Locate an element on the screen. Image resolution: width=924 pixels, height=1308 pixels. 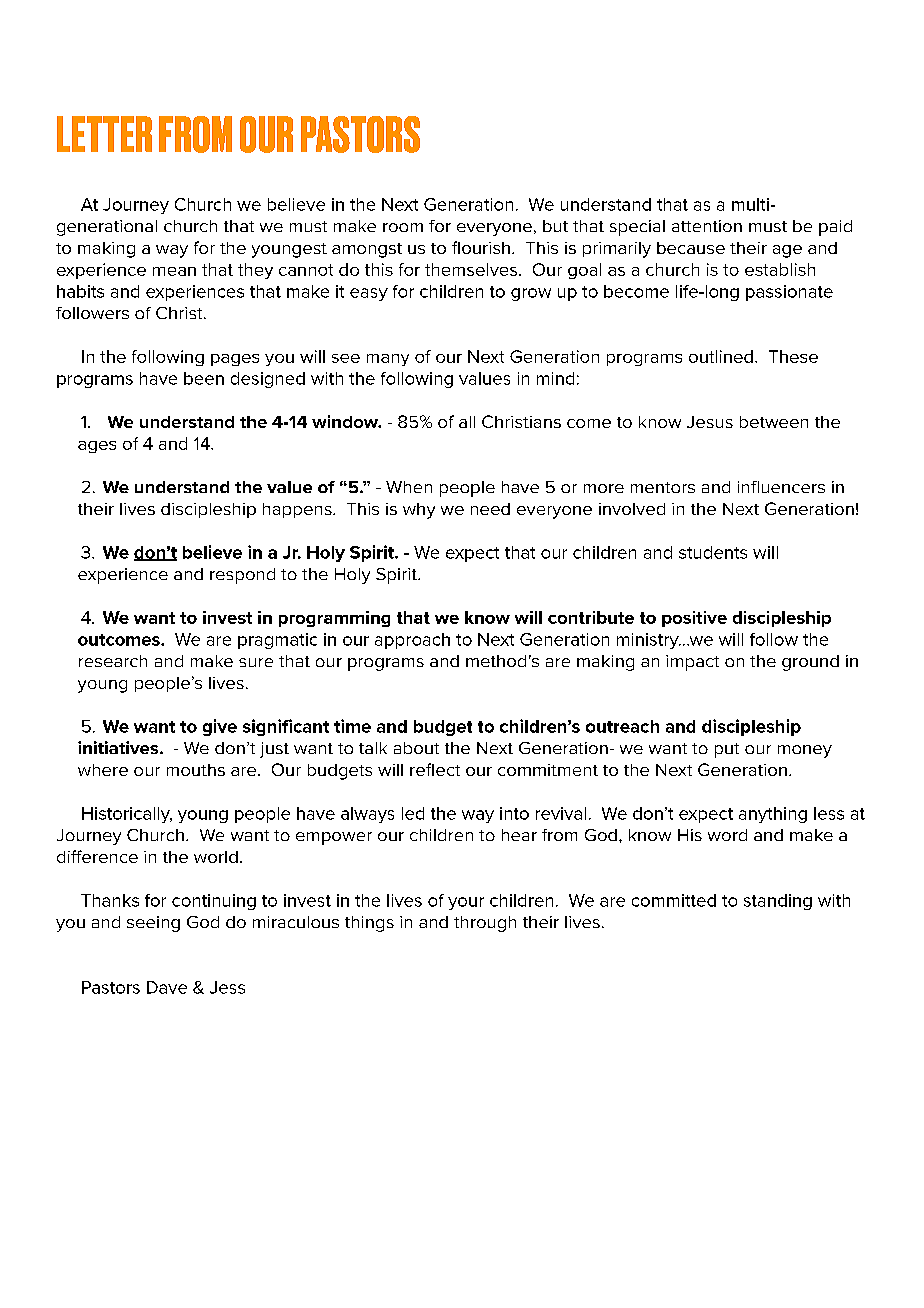
been is located at coordinates (204, 378).
